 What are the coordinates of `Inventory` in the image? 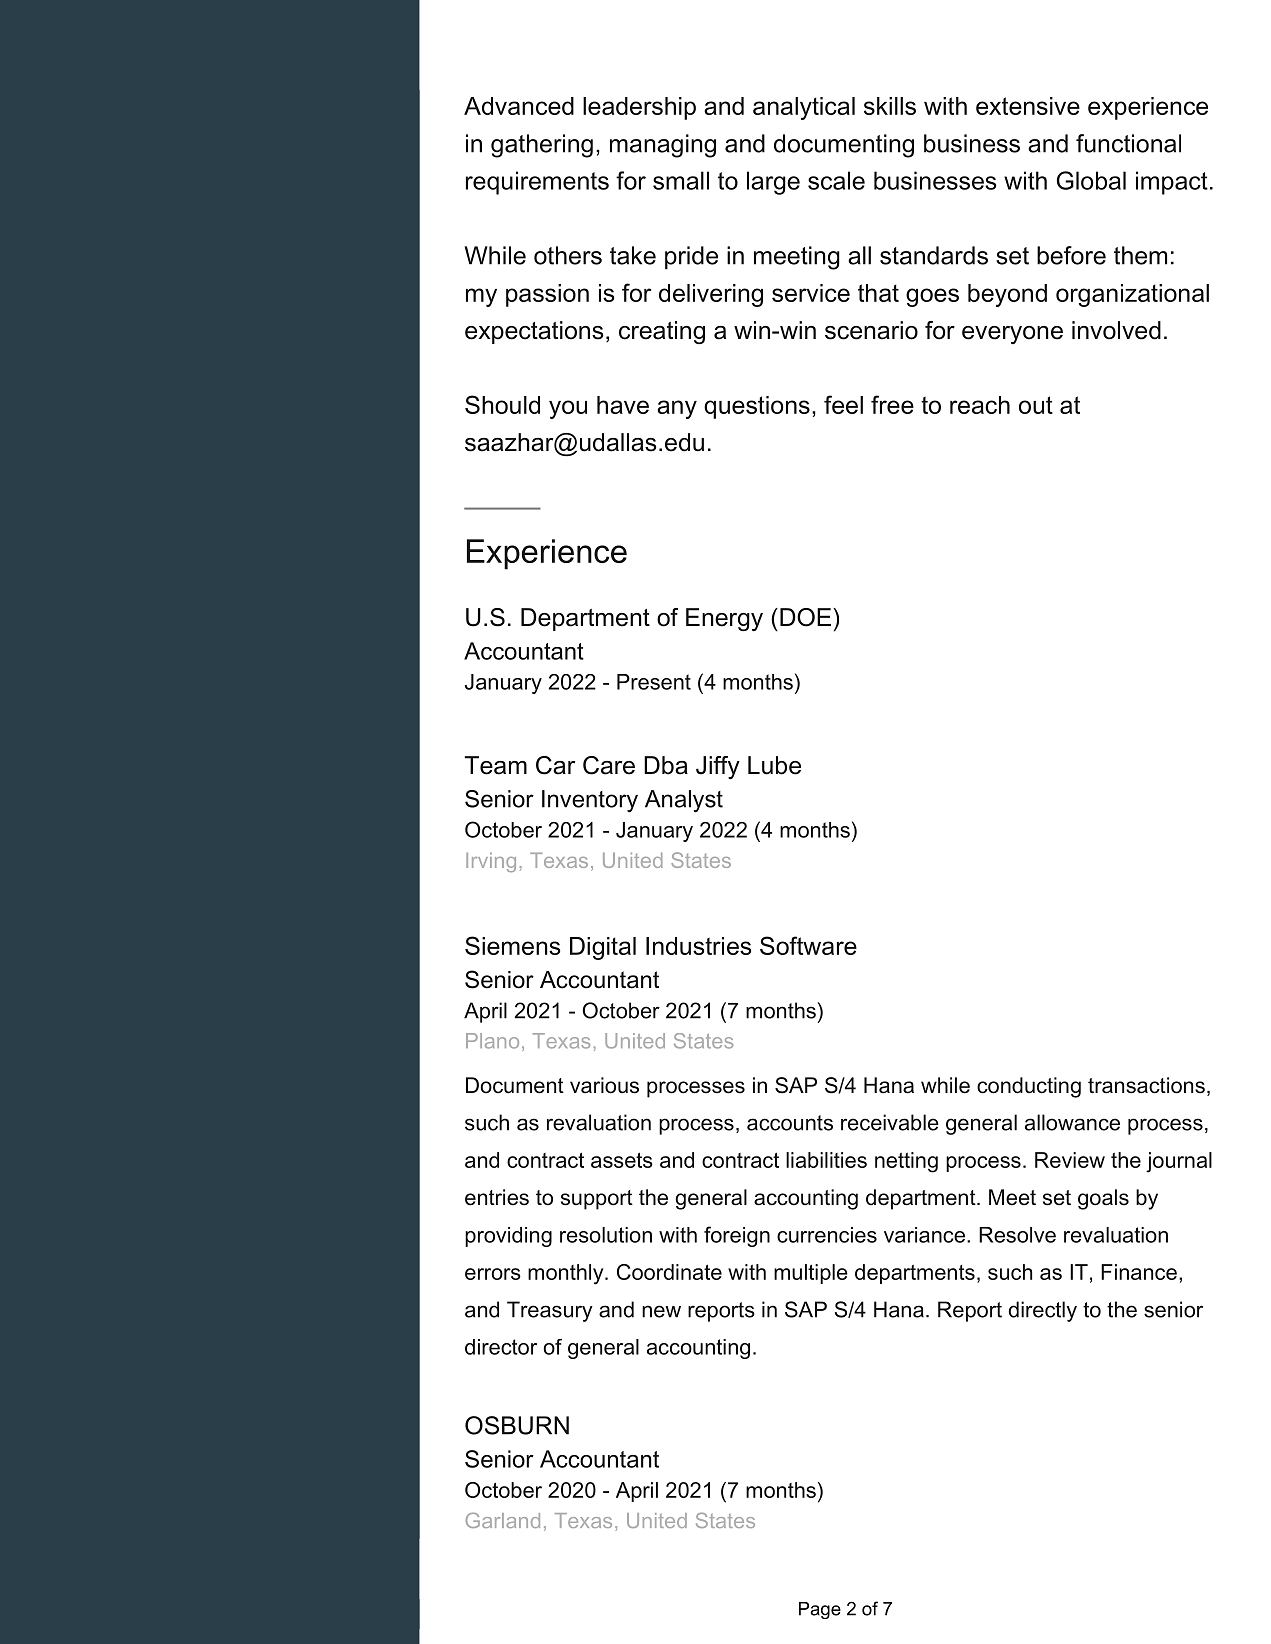 It's located at (590, 801).
